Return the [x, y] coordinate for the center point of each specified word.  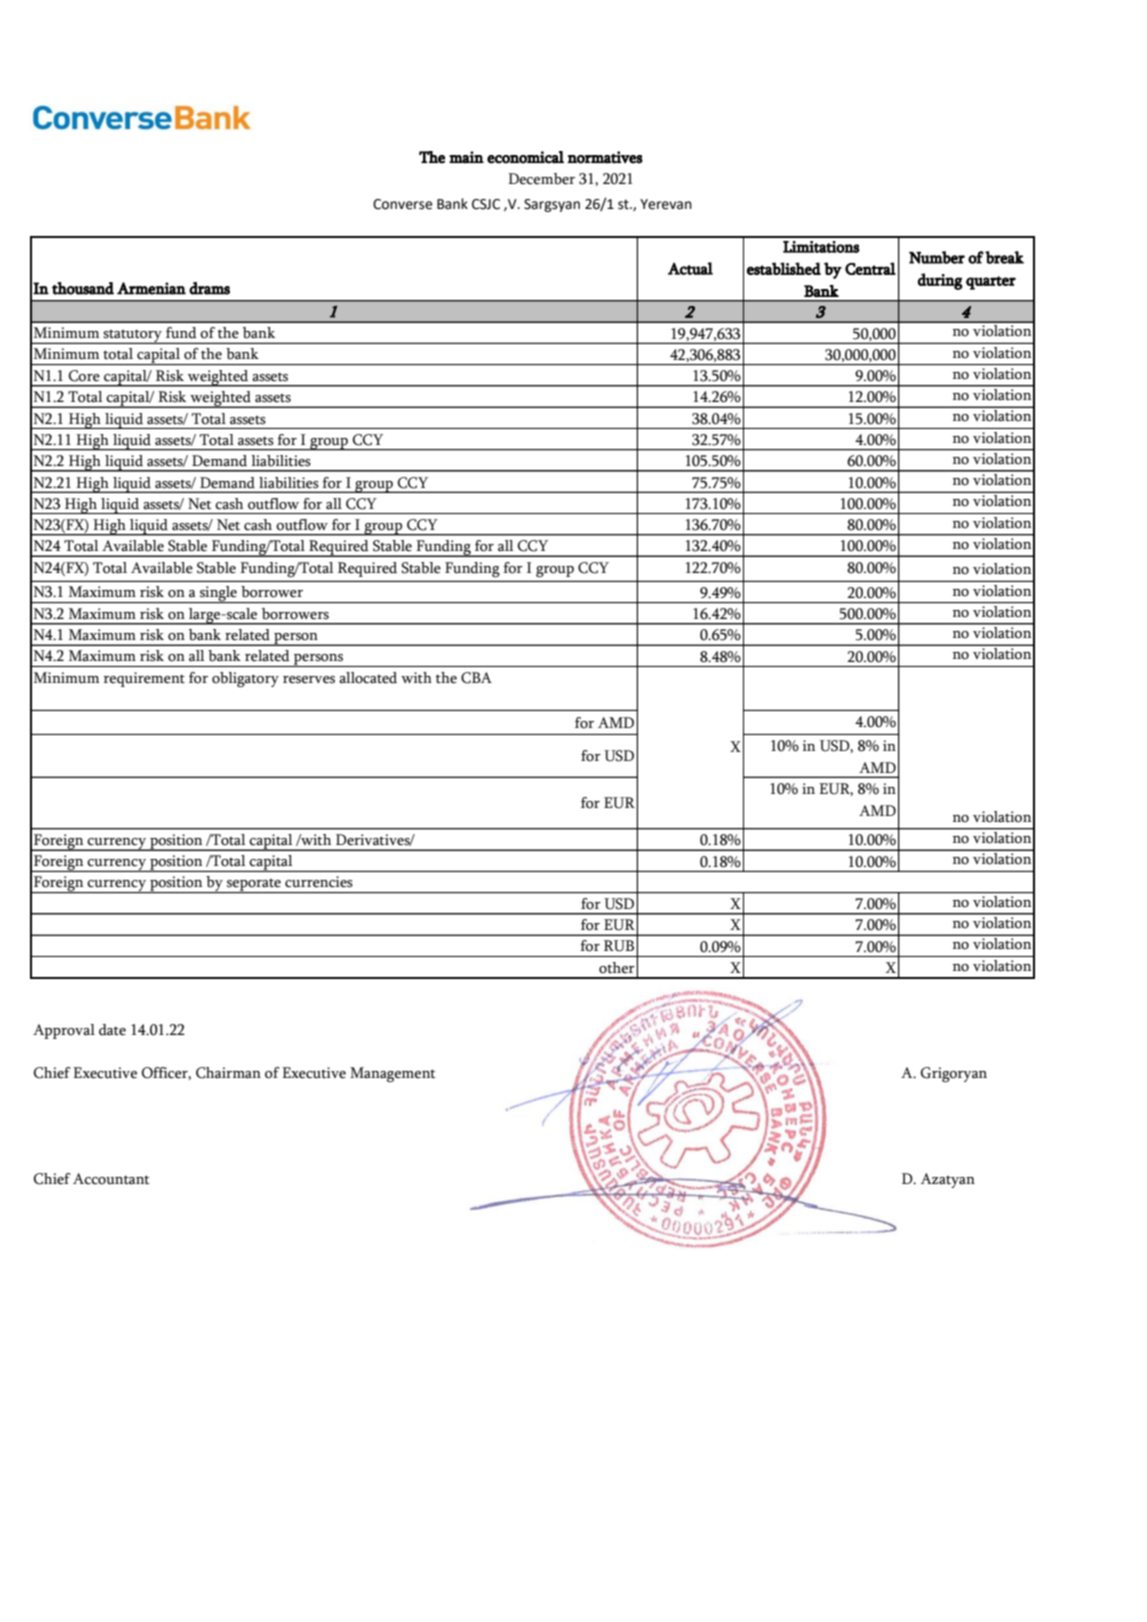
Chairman [228, 1073]
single [218, 594]
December [541, 179]
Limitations [821, 247]
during [940, 281]
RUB [619, 946]
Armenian [151, 288]
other [617, 968]
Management [392, 1074]
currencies [319, 882]
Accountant [111, 1179]
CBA [476, 678]
